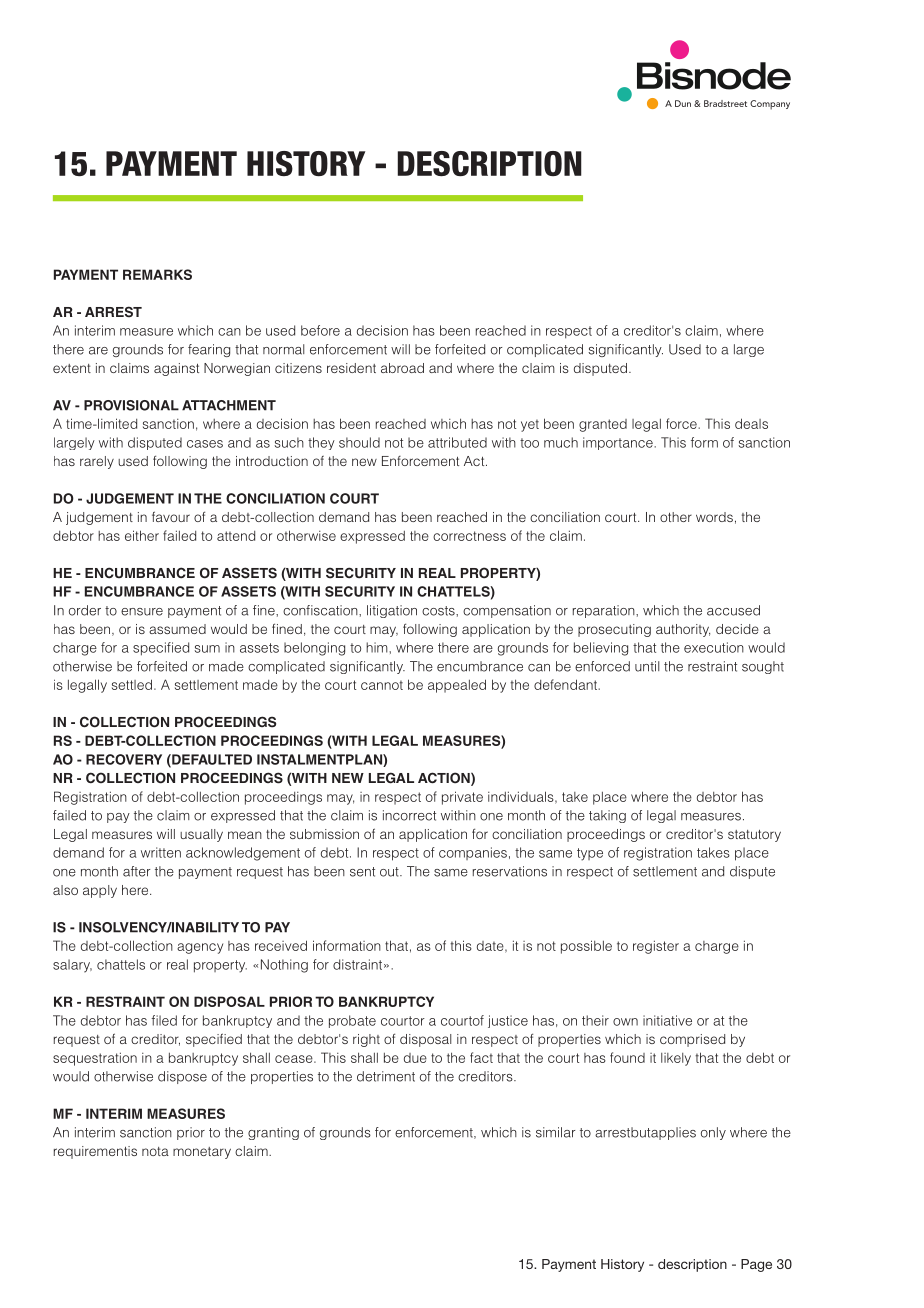 The image size is (924, 1308). What do you see at coordinates (751, 423) in the image?
I see `deals` at bounding box center [751, 423].
